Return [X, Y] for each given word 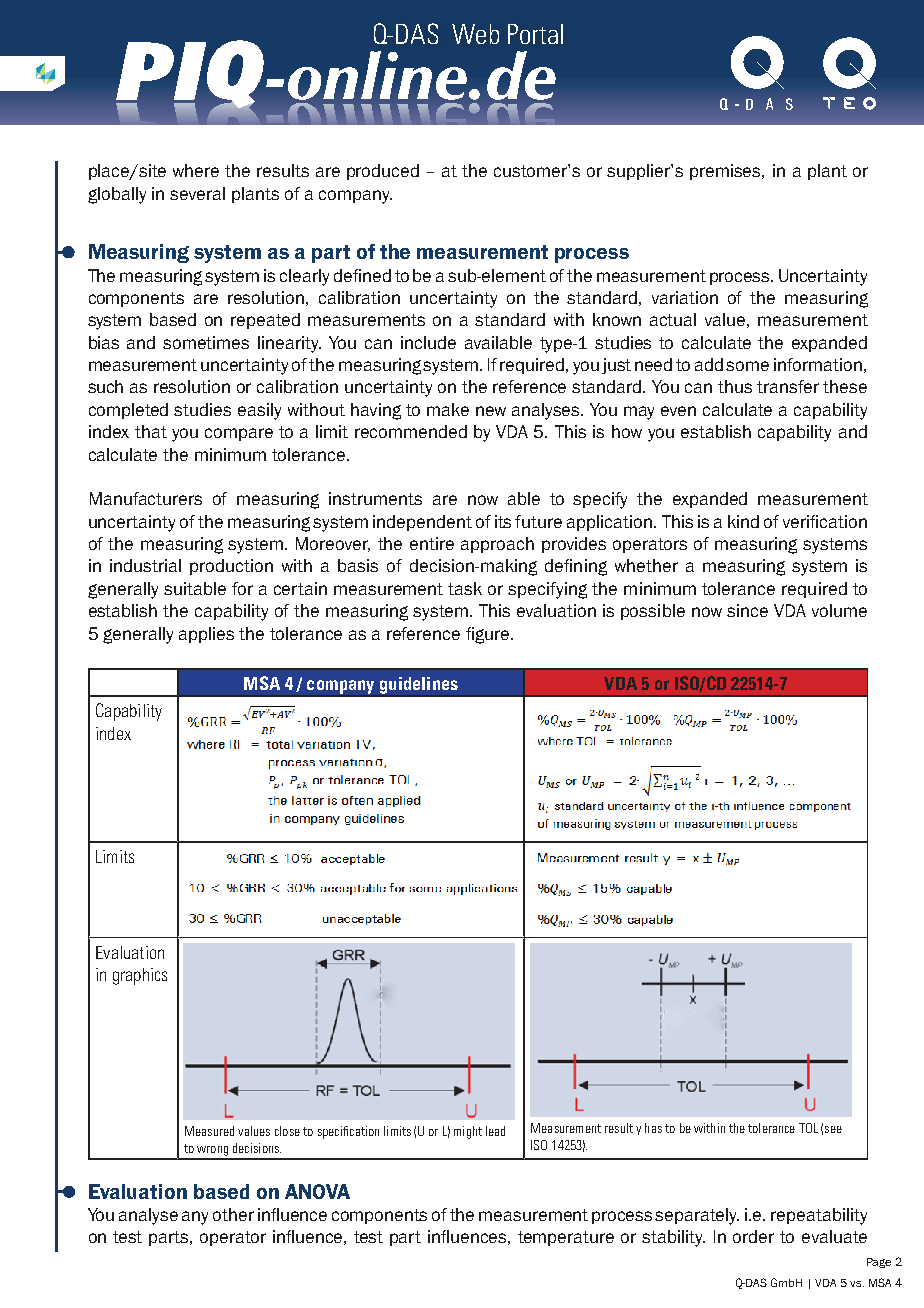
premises [727, 172]
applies [206, 635]
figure [489, 635]
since [747, 610]
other [233, 1214]
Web [475, 34]
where [196, 170]
